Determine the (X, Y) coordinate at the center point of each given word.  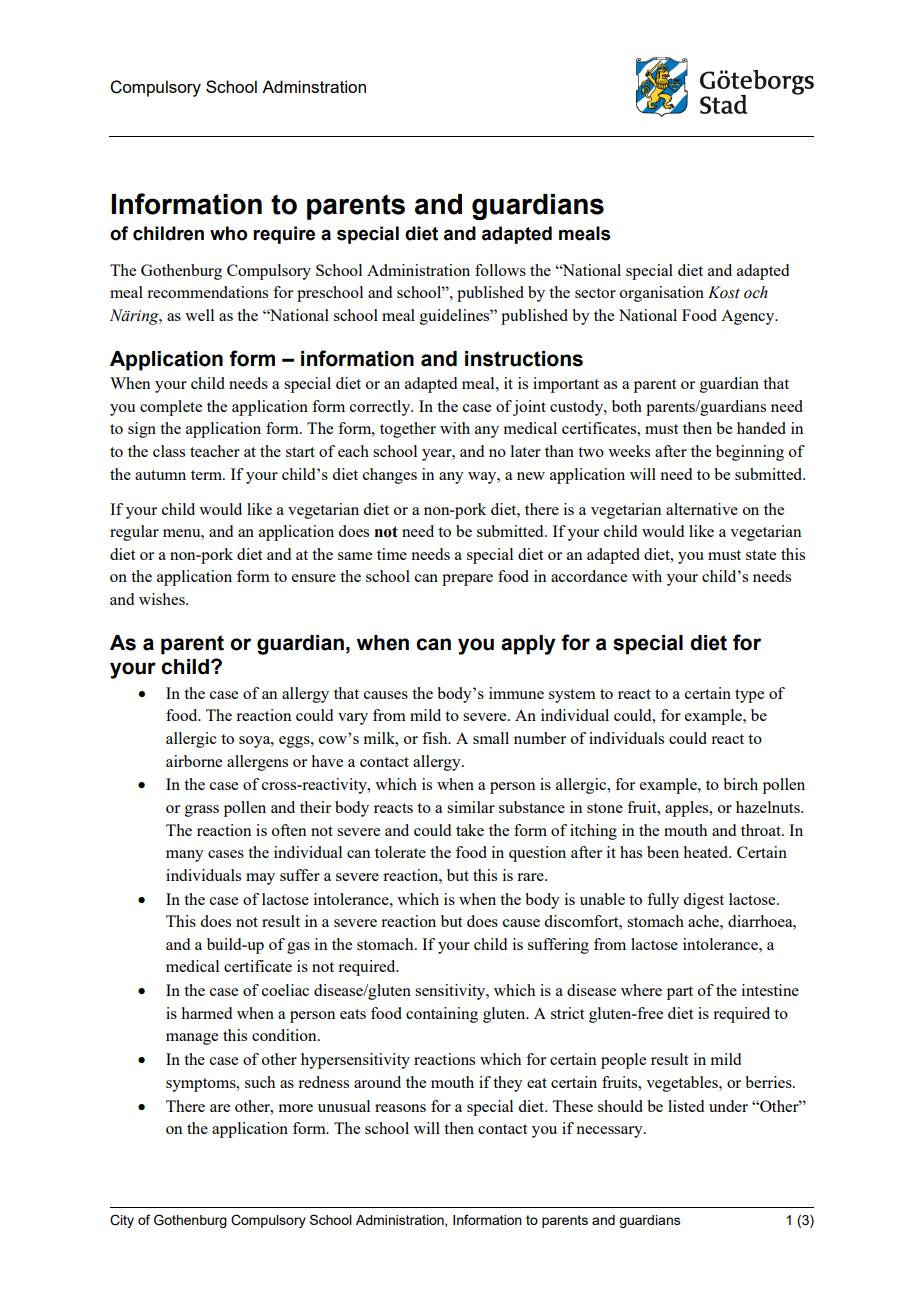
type (749, 696)
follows (500, 270)
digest (703, 901)
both (627, 406)
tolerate (400, 852)
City (122, 1221)
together (408, 430)
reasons (400, 1108)
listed (686, 1106)
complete (171, 408)
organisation (662, 294)
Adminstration (314, 86)
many (185, 856)
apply (528, 645)
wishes (163, 599)
